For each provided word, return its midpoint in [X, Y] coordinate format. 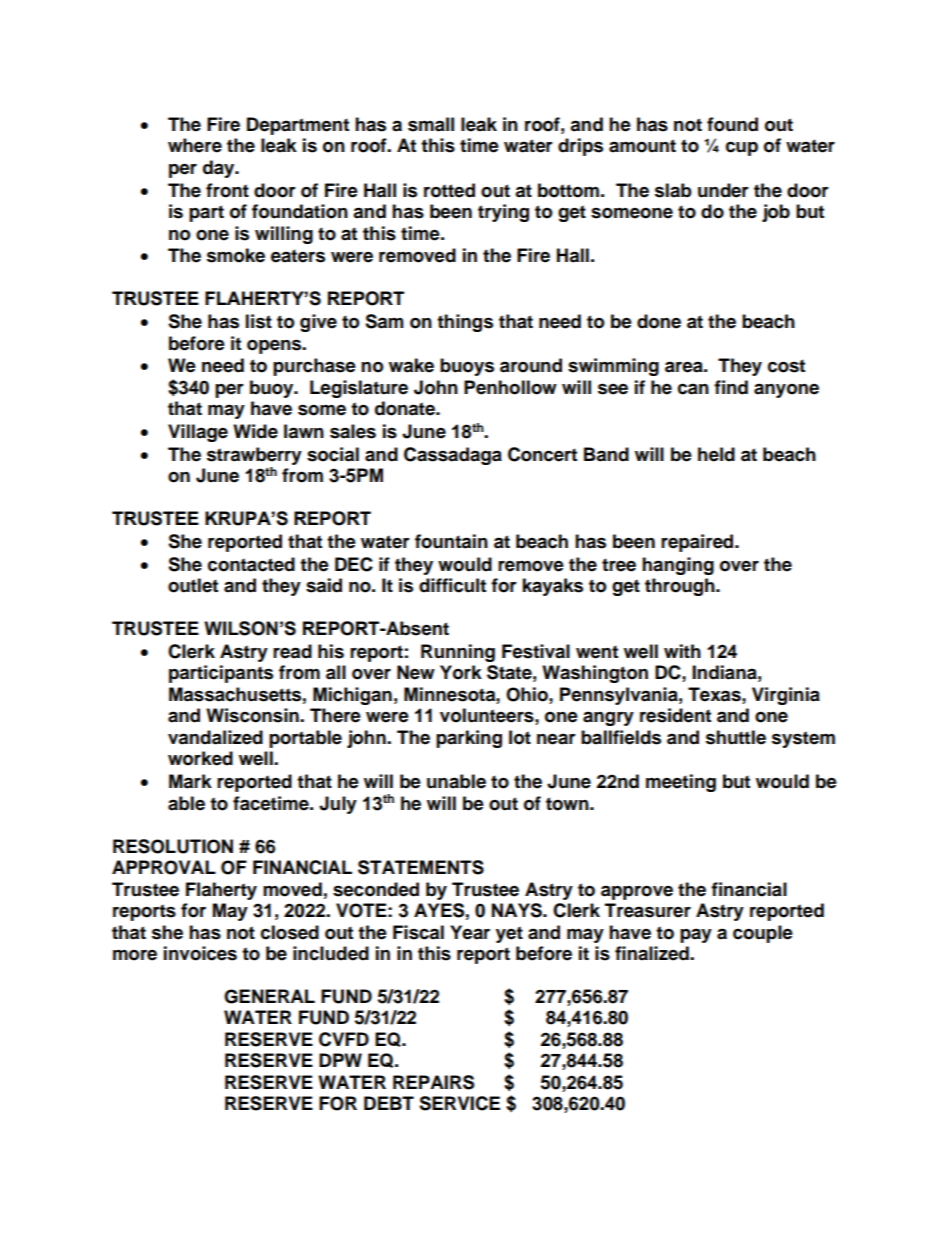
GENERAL [269, 996]
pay [696, 935]
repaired [698, 543]
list [259, 321]
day [220, 169]
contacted [251, 564]
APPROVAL [164, 867]
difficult [452, 585]
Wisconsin [253, 715]
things [465, 323]
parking [469, 739]
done [659, 321]
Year [470, 932]
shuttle [736, 737]
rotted [449, 190]
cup [742, 148]
